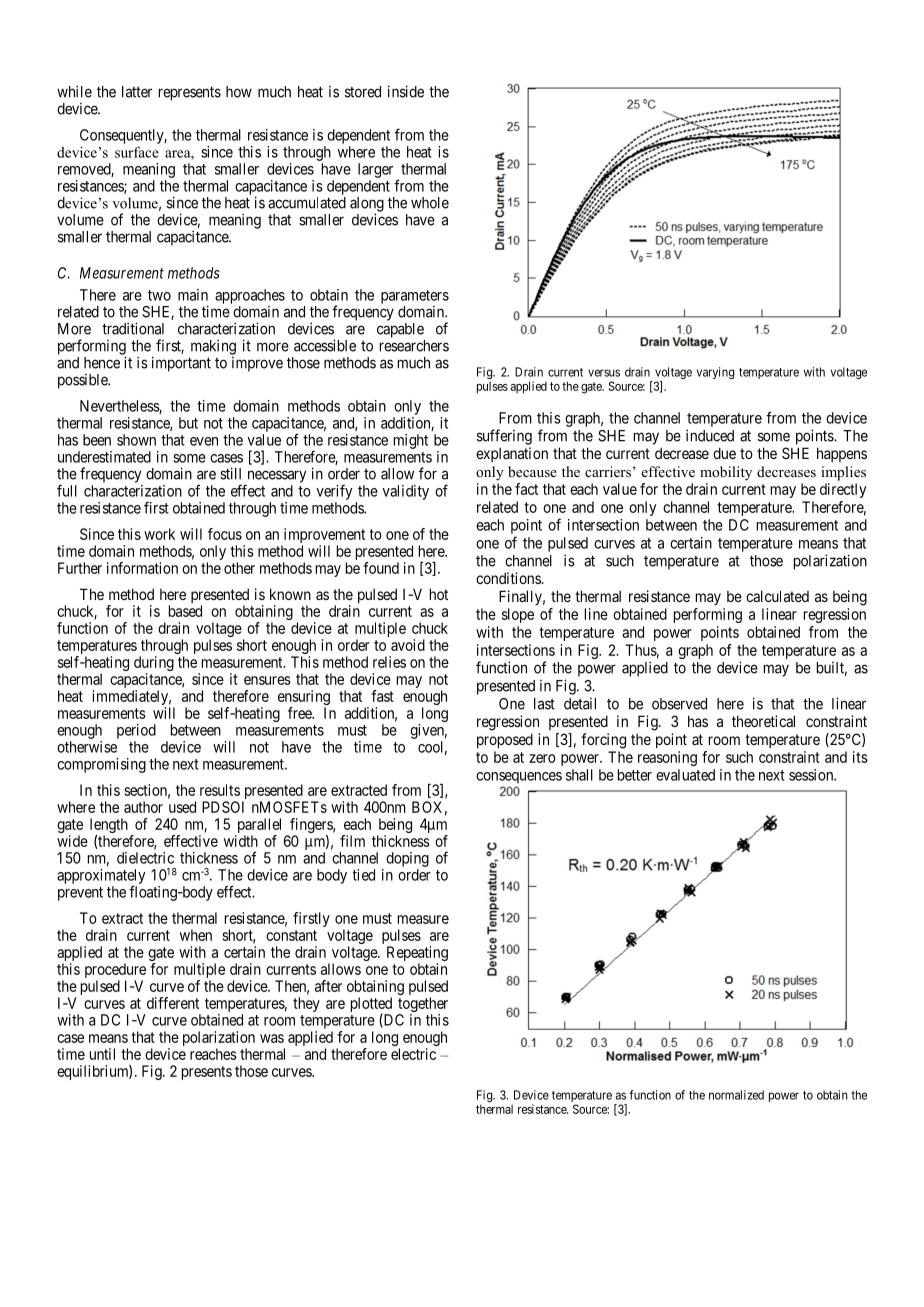 The image size is (924, 1307). I want to click on inside, so click(406, 91).
